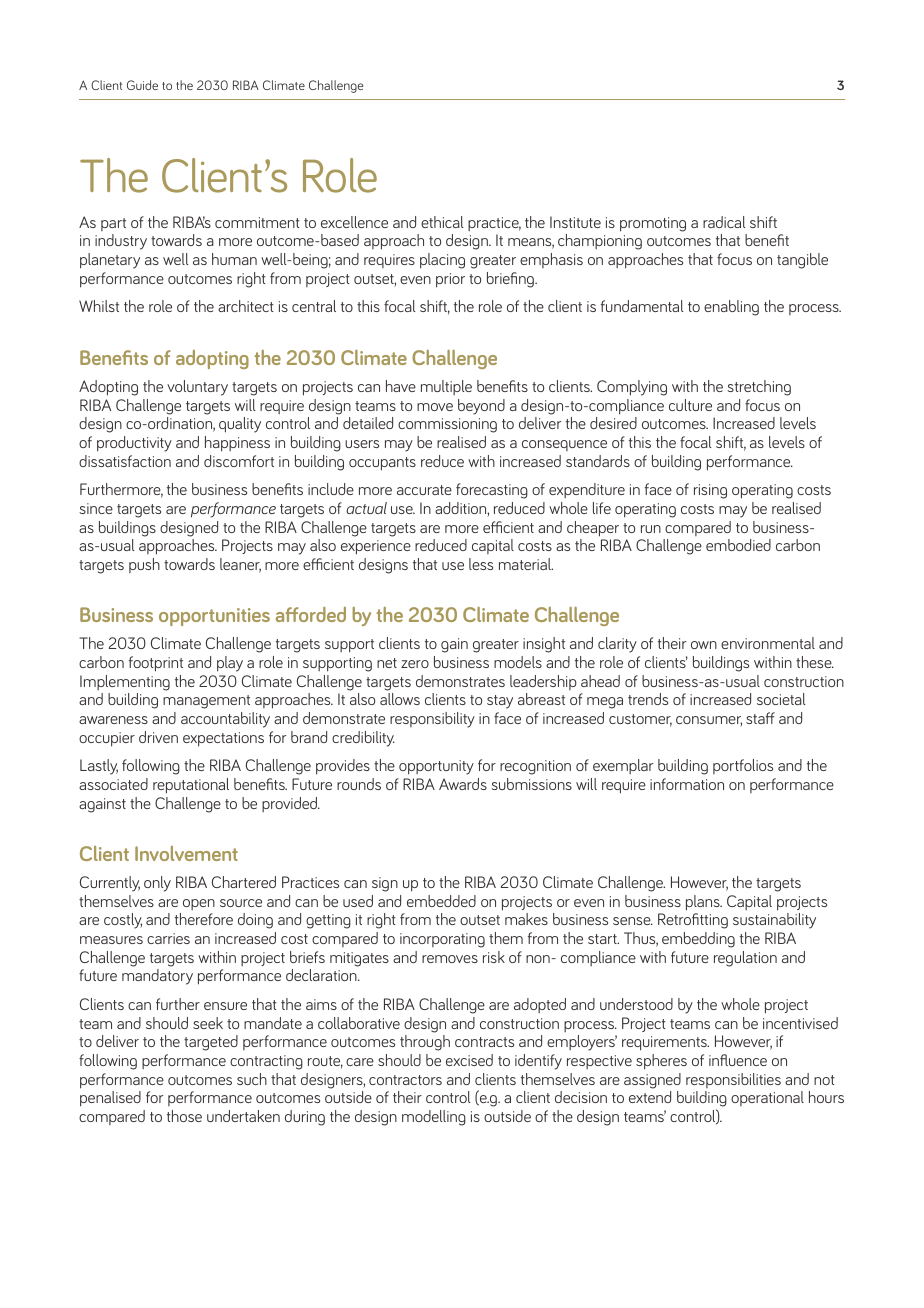  Describe the element at coordinates (142, 85) in the document. I see `Guide` at that location.
